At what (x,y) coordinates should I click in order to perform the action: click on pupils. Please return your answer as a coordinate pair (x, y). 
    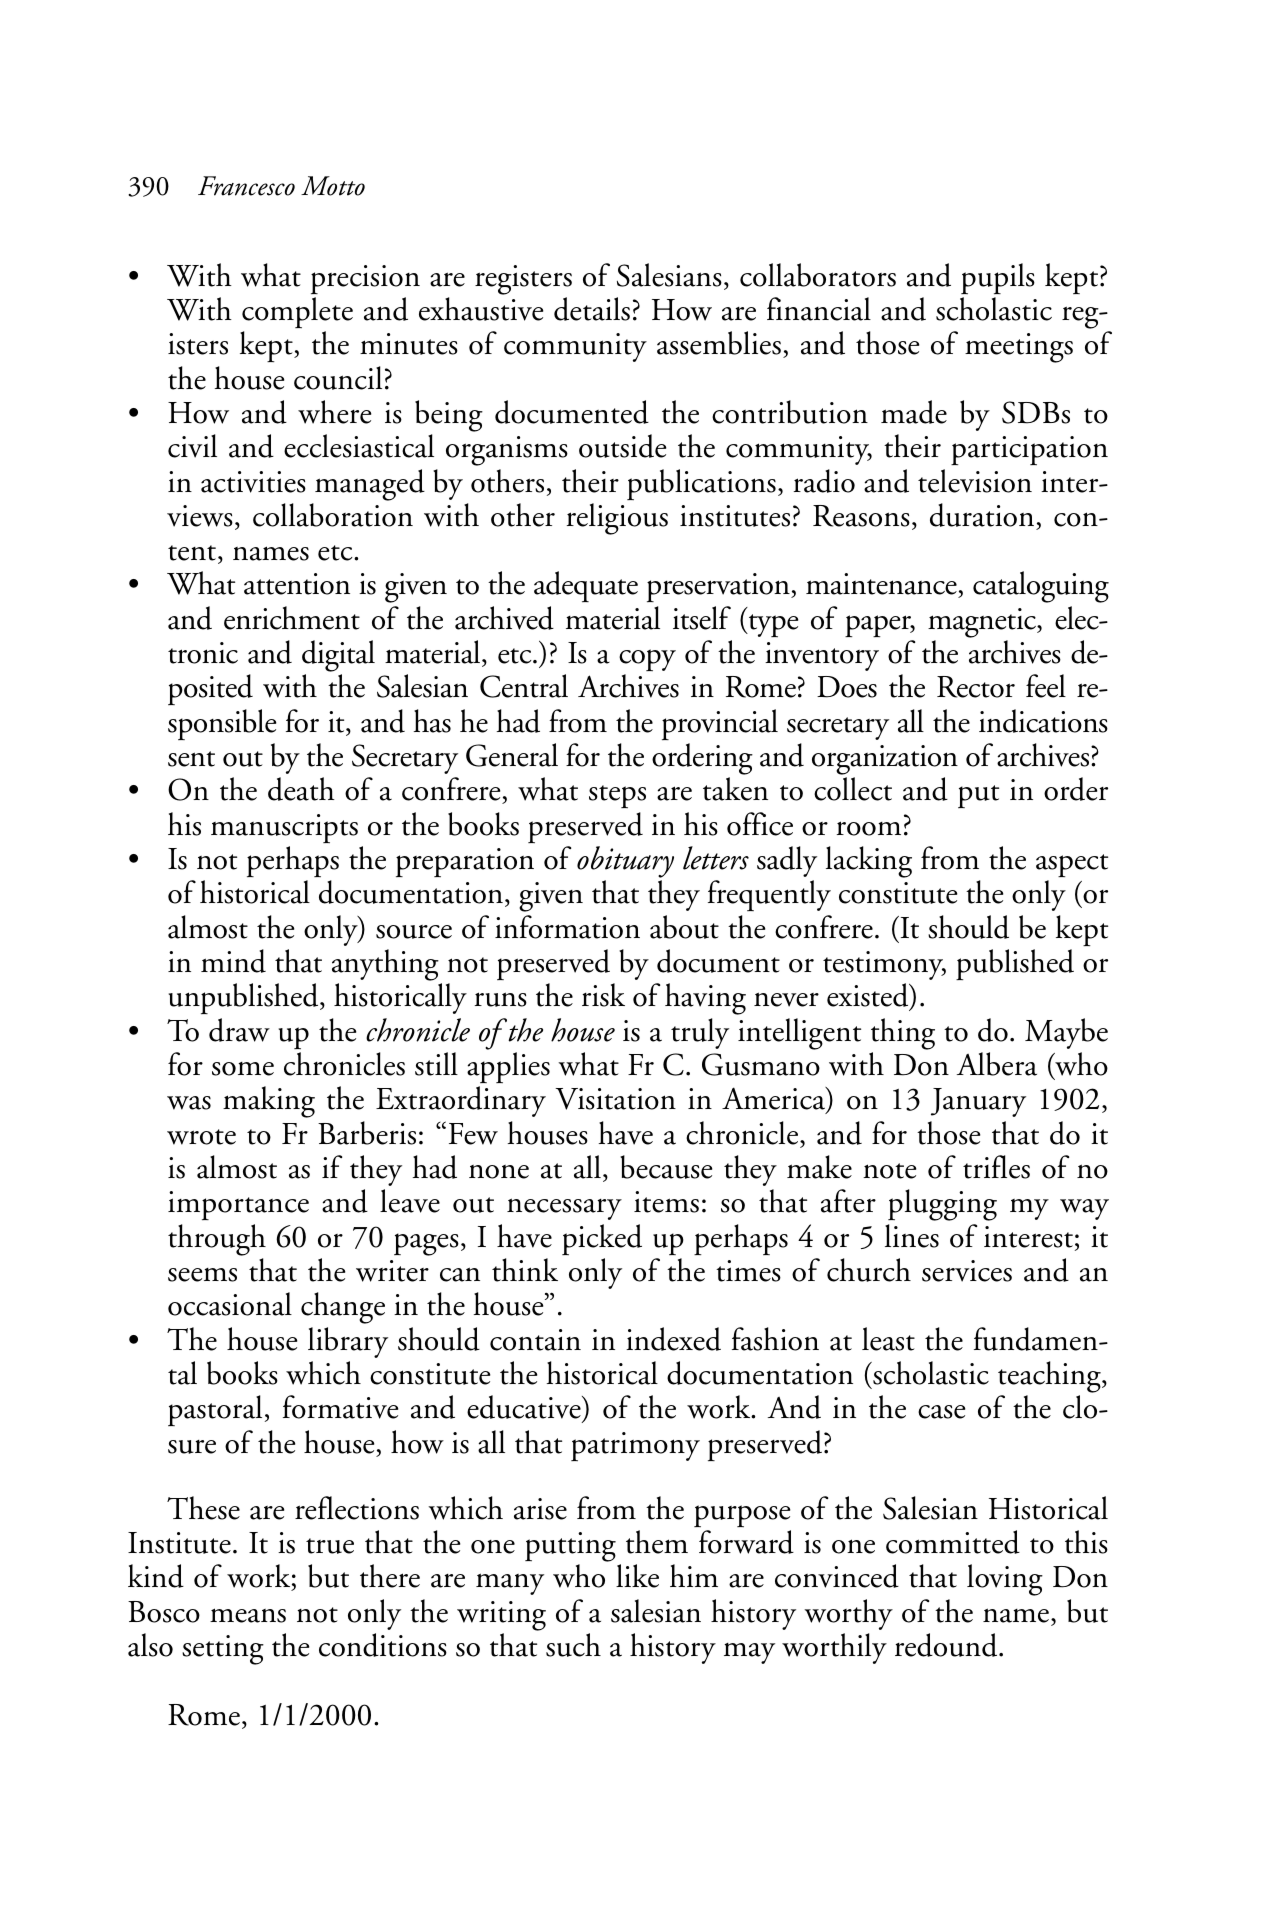
    Looking at the image, I should click on (998, 278).
